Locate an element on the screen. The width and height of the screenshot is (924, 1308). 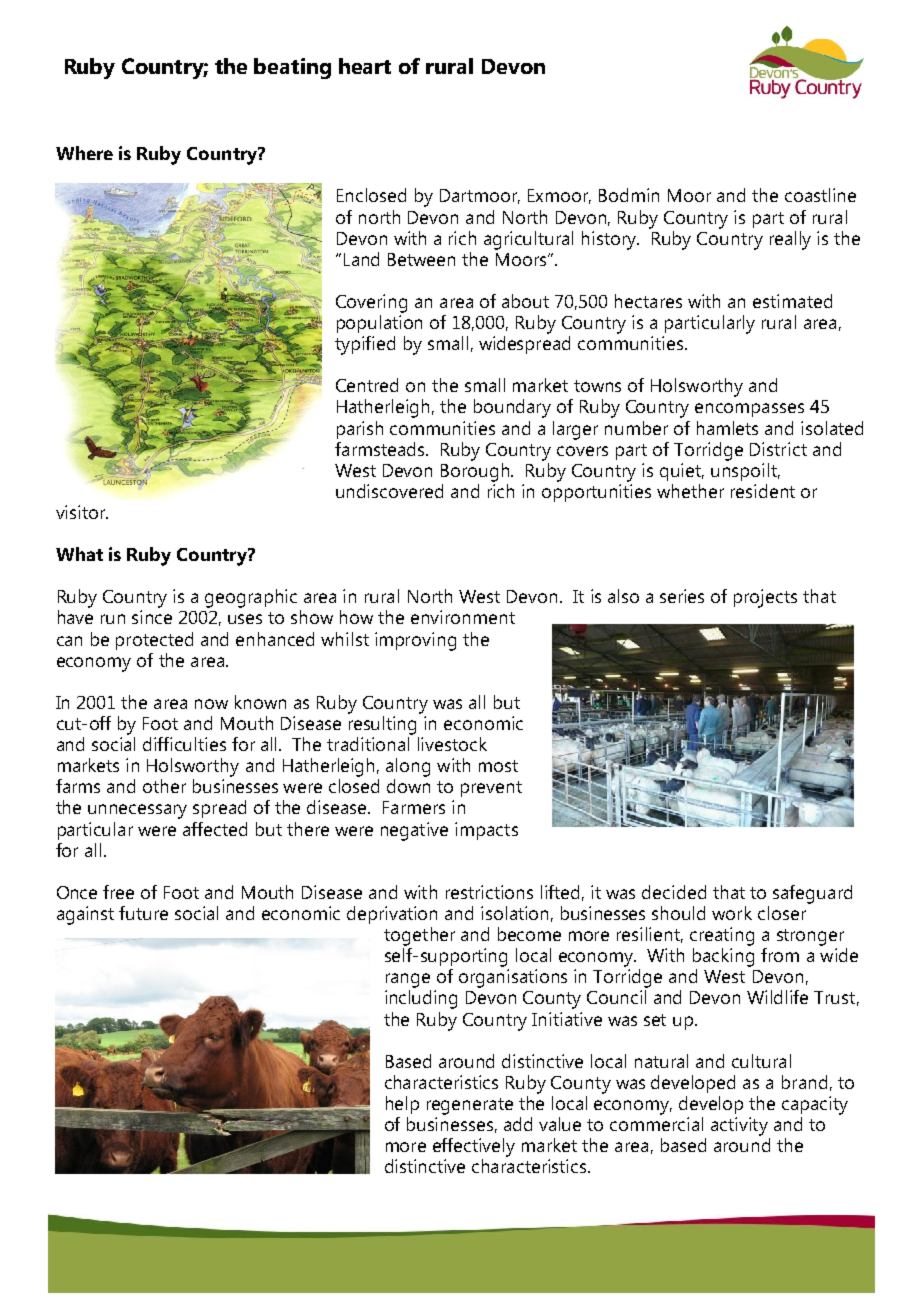
regenerate is located at coordinates (470, 1106).
